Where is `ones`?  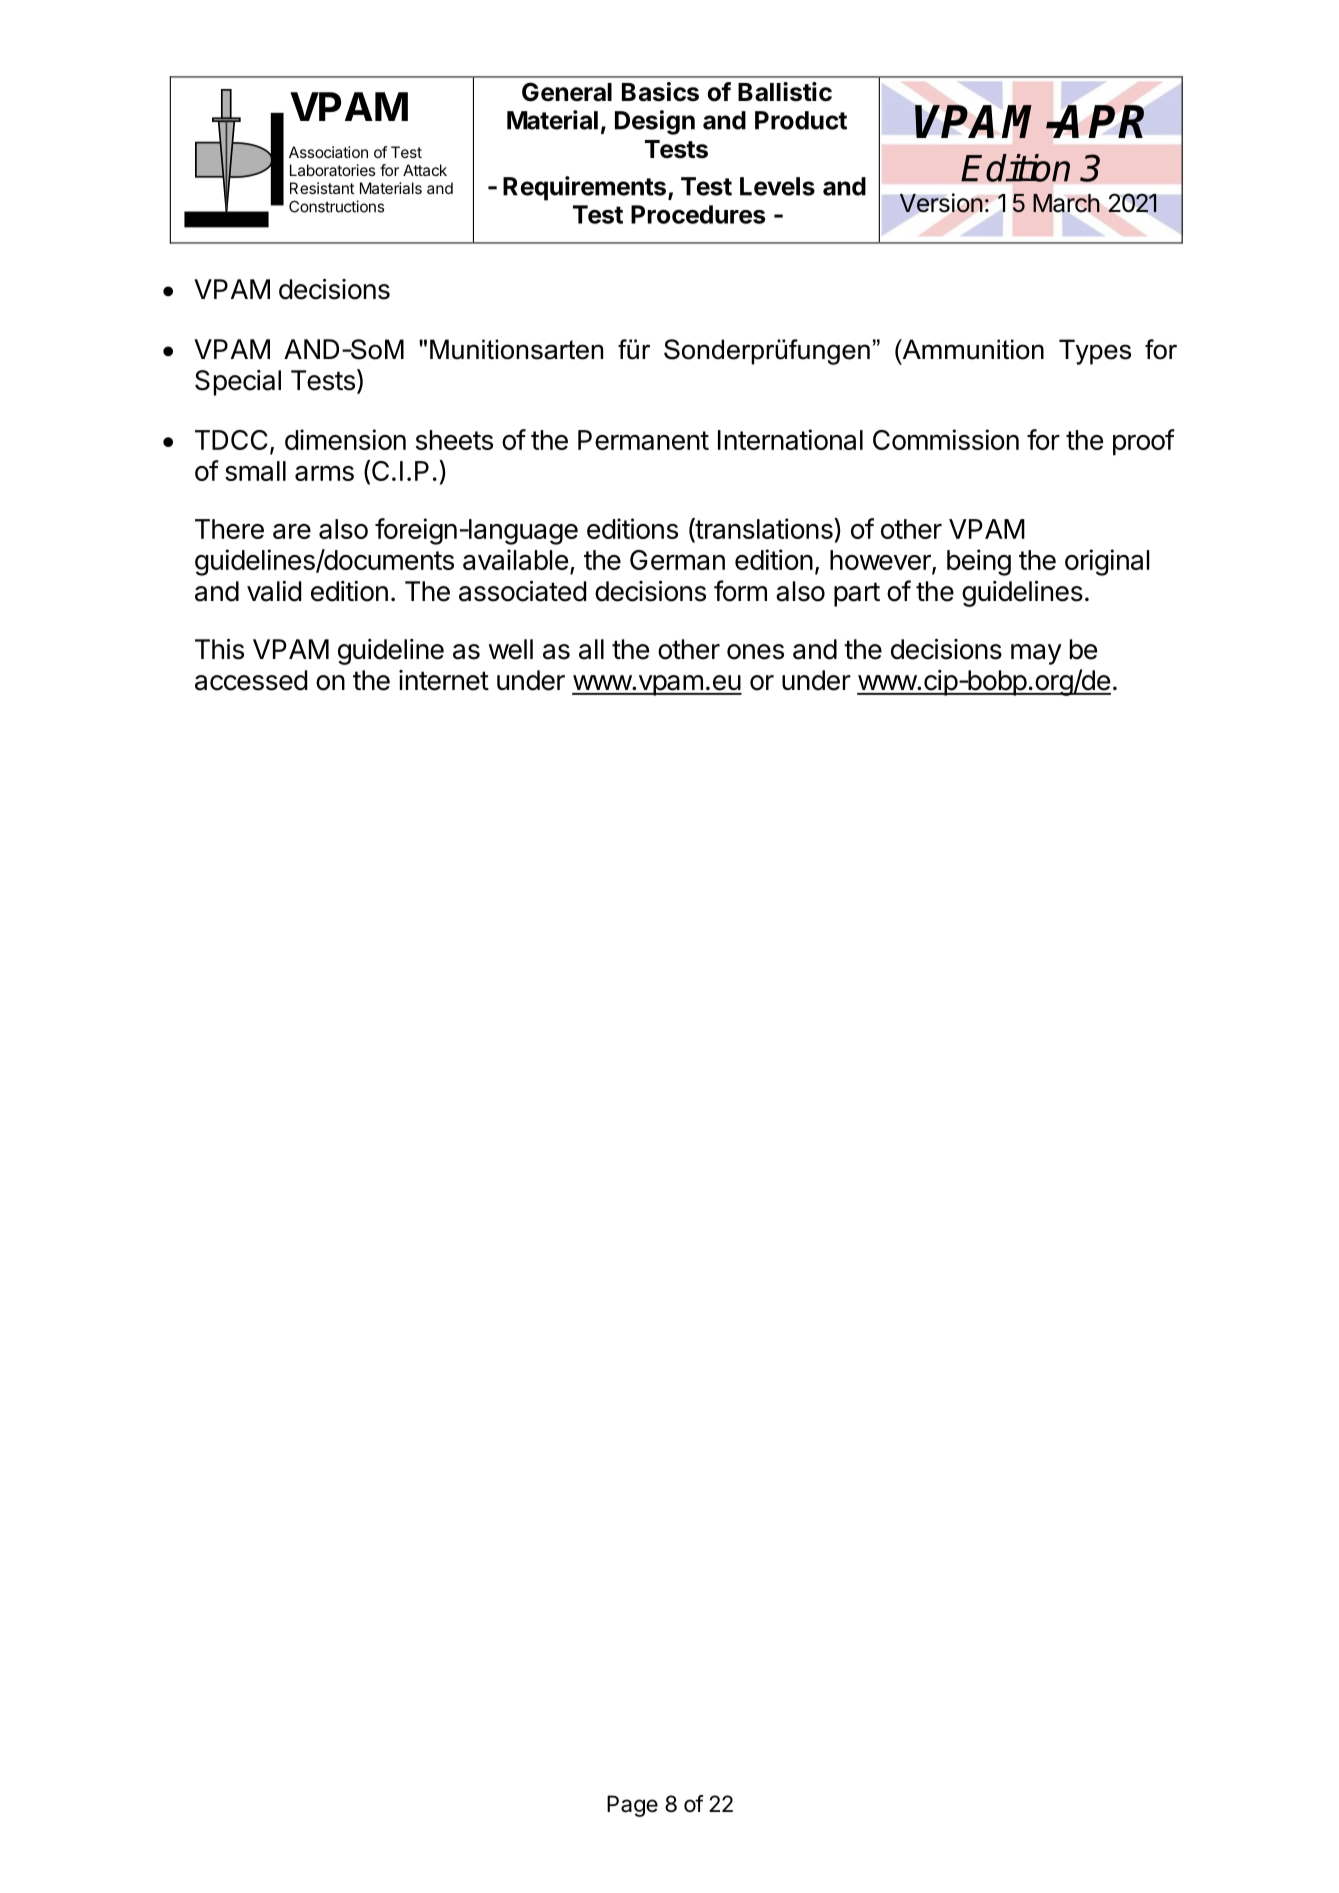 ones is located at coordinates (755, 652).
